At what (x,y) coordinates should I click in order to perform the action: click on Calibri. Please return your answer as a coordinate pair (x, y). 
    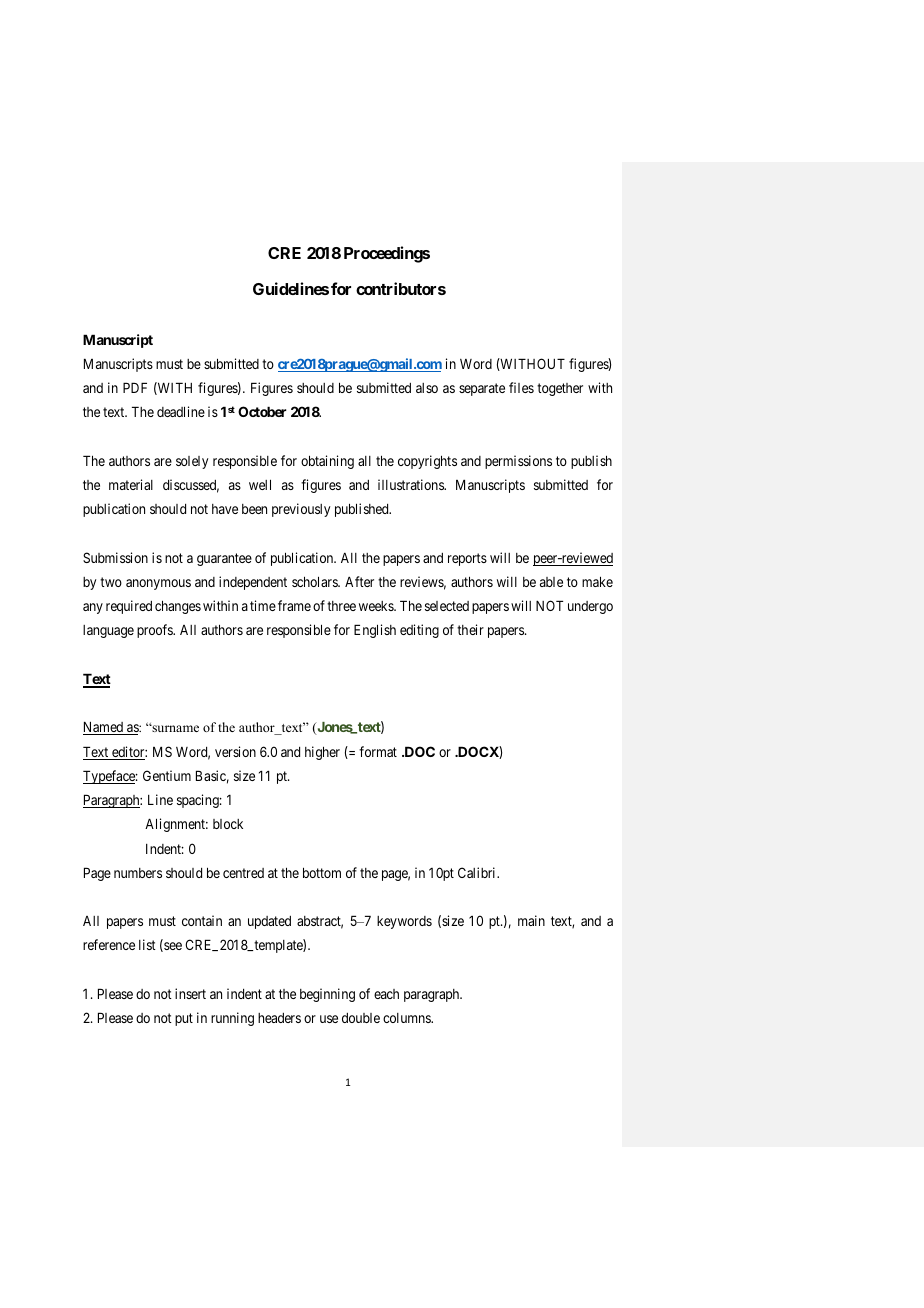
    Looking at the image, I should click on (478, 872).
